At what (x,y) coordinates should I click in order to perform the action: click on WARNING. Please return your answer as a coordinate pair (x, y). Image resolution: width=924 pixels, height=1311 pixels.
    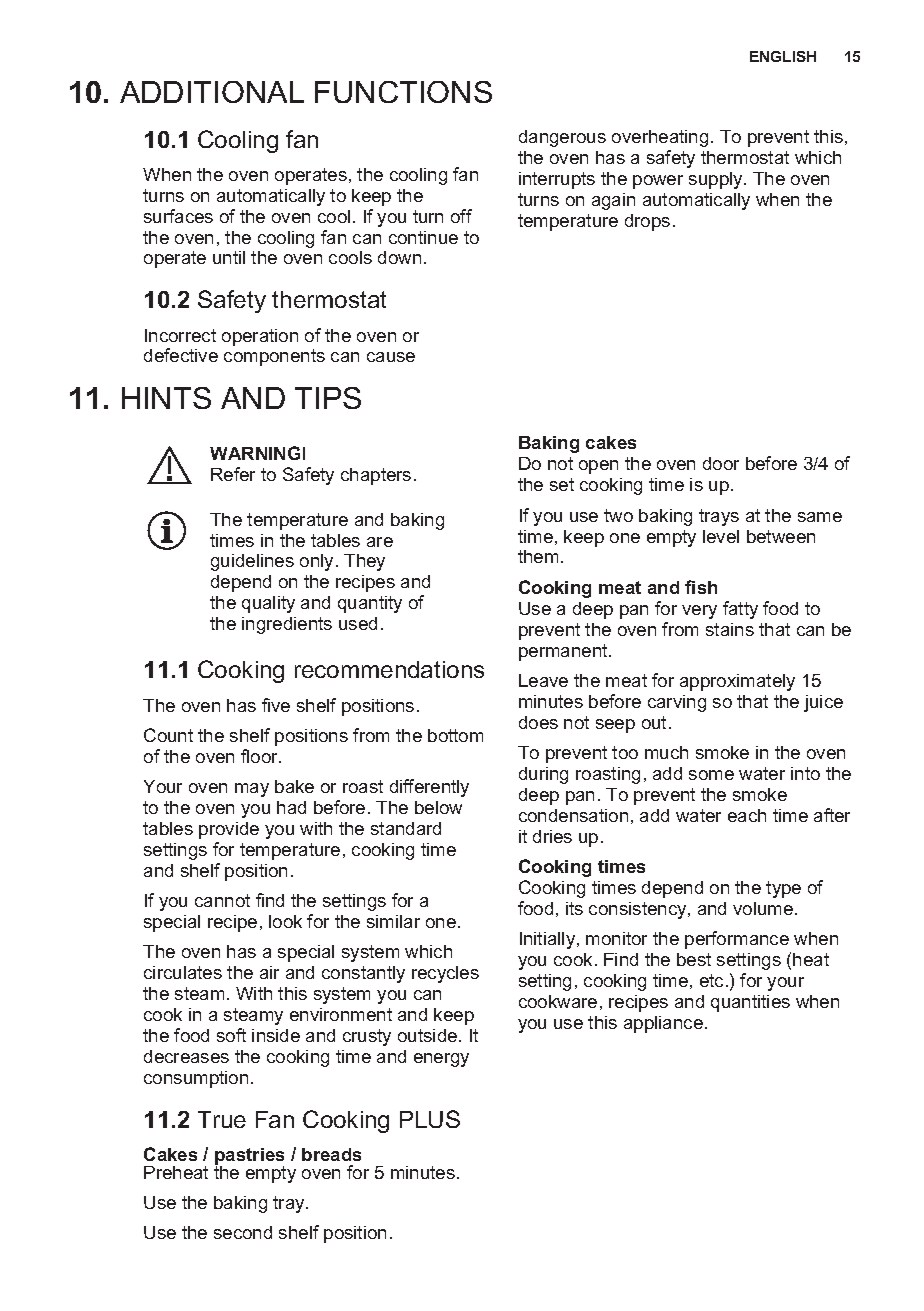
    Looking at the image, I should click on (255, 453).
